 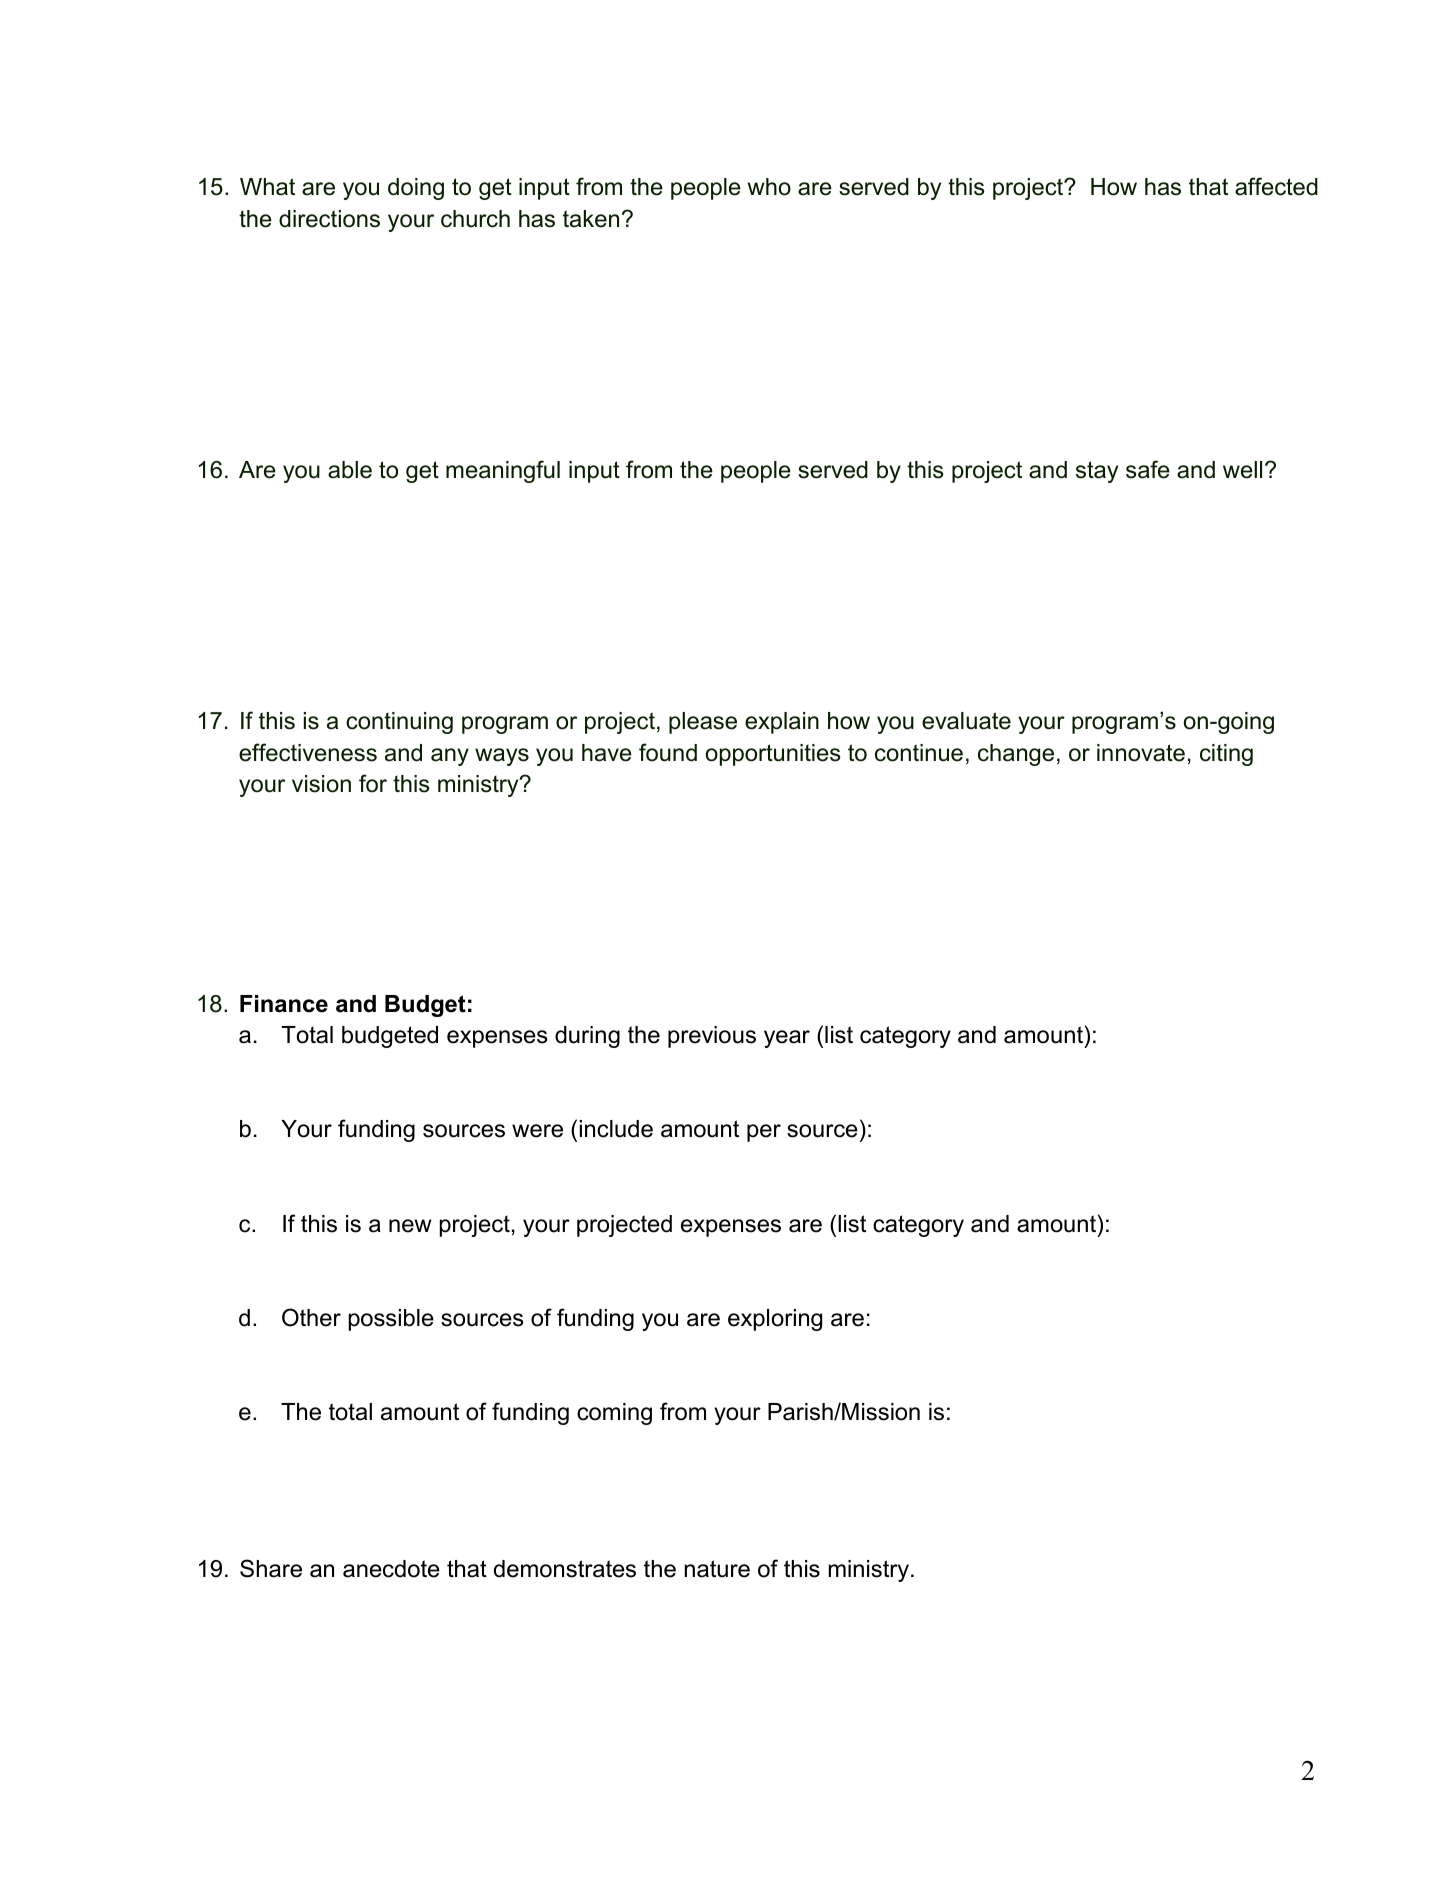 What do you see at coordinates (329, 219) in the screenshot?
I see `directions` at bounding box center [329, 219].
